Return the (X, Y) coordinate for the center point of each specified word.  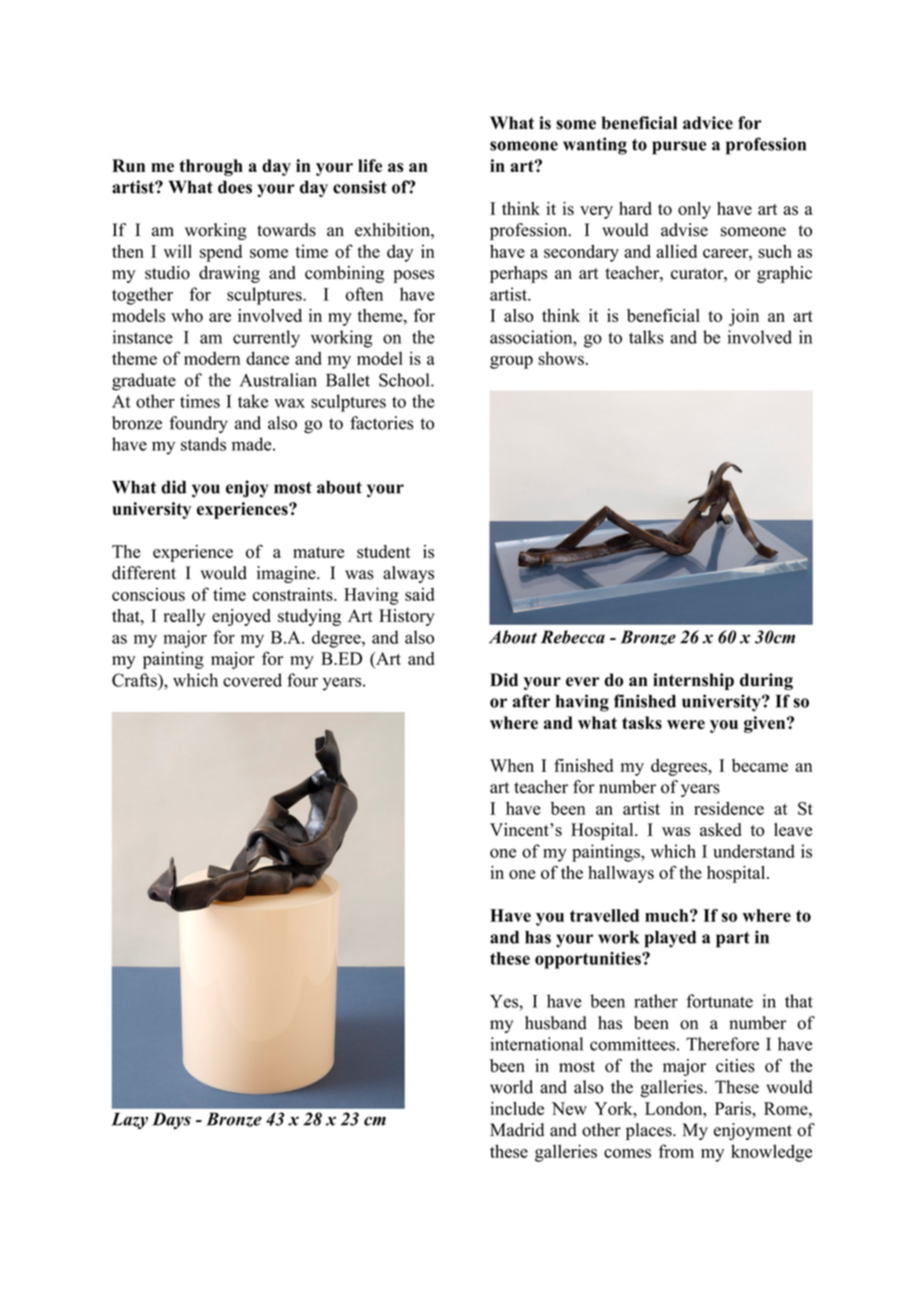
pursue (679, 148)
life (370, 165)
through (211, 167)
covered (252, 680)
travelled (604, 915)
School (405, 380)
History (407, 617)
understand (754, 851)
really (184, 617)
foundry (198, 424)
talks (646, 337)
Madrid (517, 1130)
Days (171, 1120)
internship (693, 681)
